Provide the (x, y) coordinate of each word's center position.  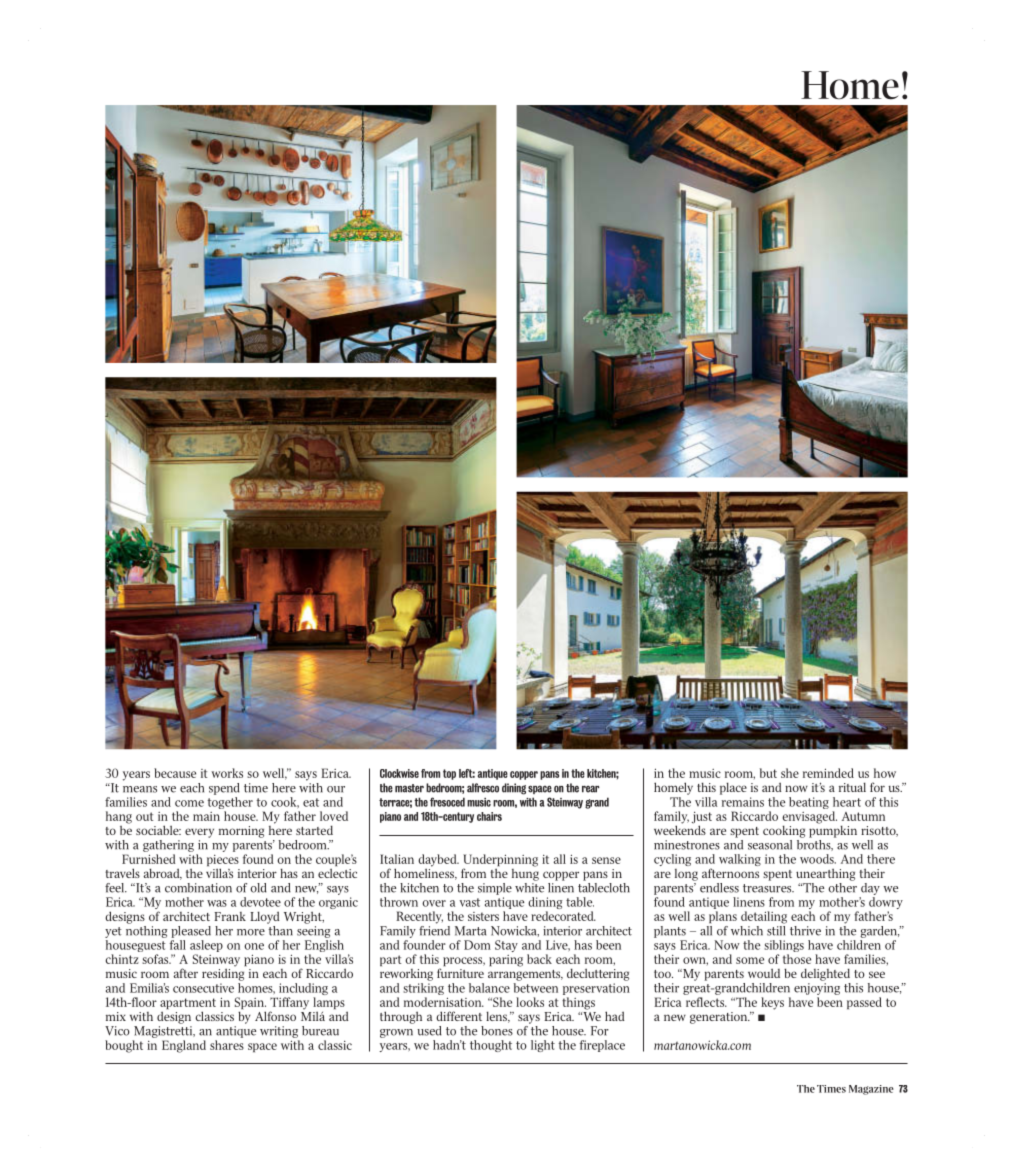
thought (491, 1046)
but (768, 773)
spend (224, 789)
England (184, 1046)
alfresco (483, 788)
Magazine (871, 1090)
